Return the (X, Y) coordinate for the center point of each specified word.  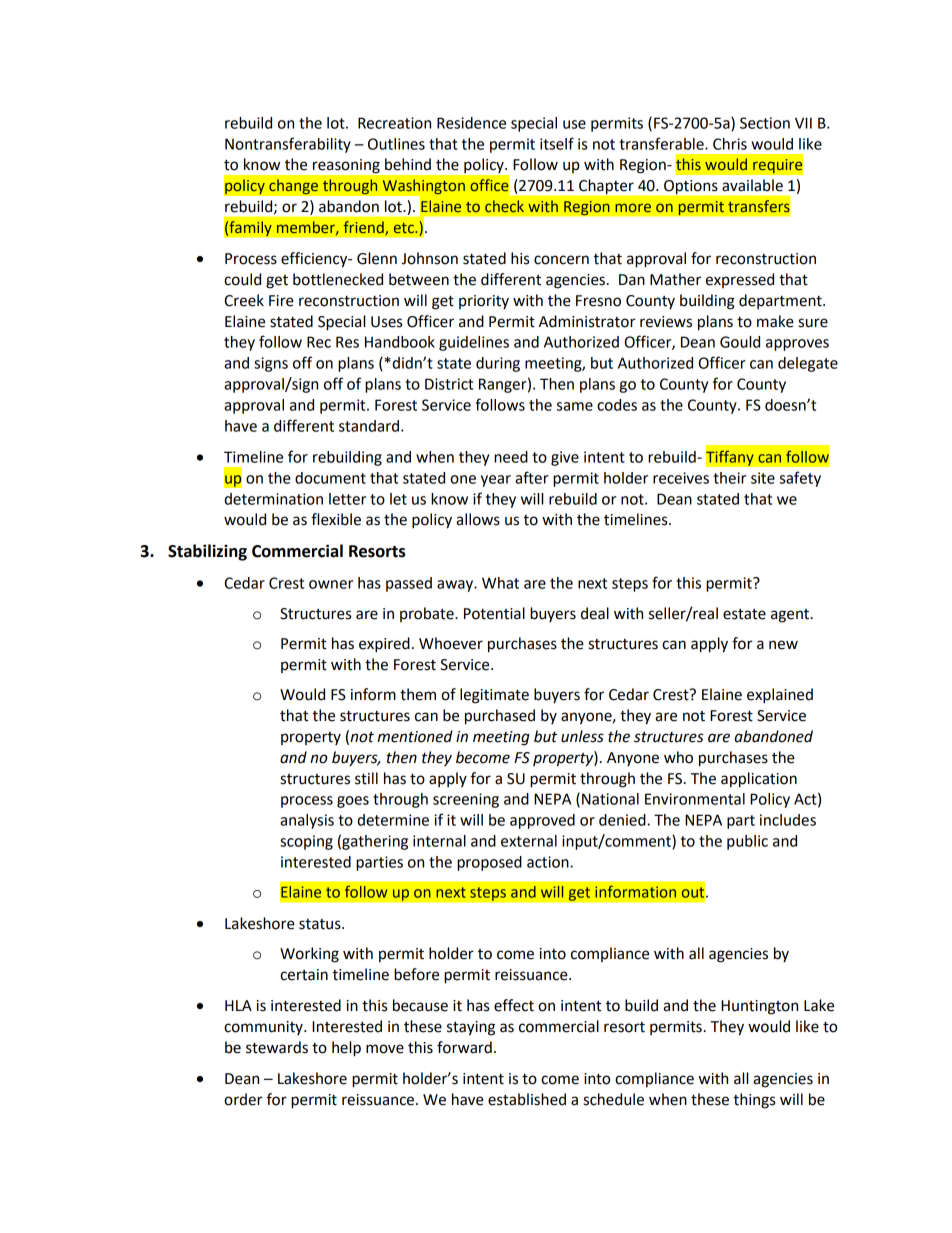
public (747, 842)
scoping (306, 842)
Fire (281, 301)
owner (331, 584)
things (754, 1101)
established (527, 1099)
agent (790, 616)
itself (557, 143)
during (498, 364)
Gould (740, 342)
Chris (730, 144)
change (294, 187)
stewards (277, 1047)
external (529, 841)
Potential (494, 613)
